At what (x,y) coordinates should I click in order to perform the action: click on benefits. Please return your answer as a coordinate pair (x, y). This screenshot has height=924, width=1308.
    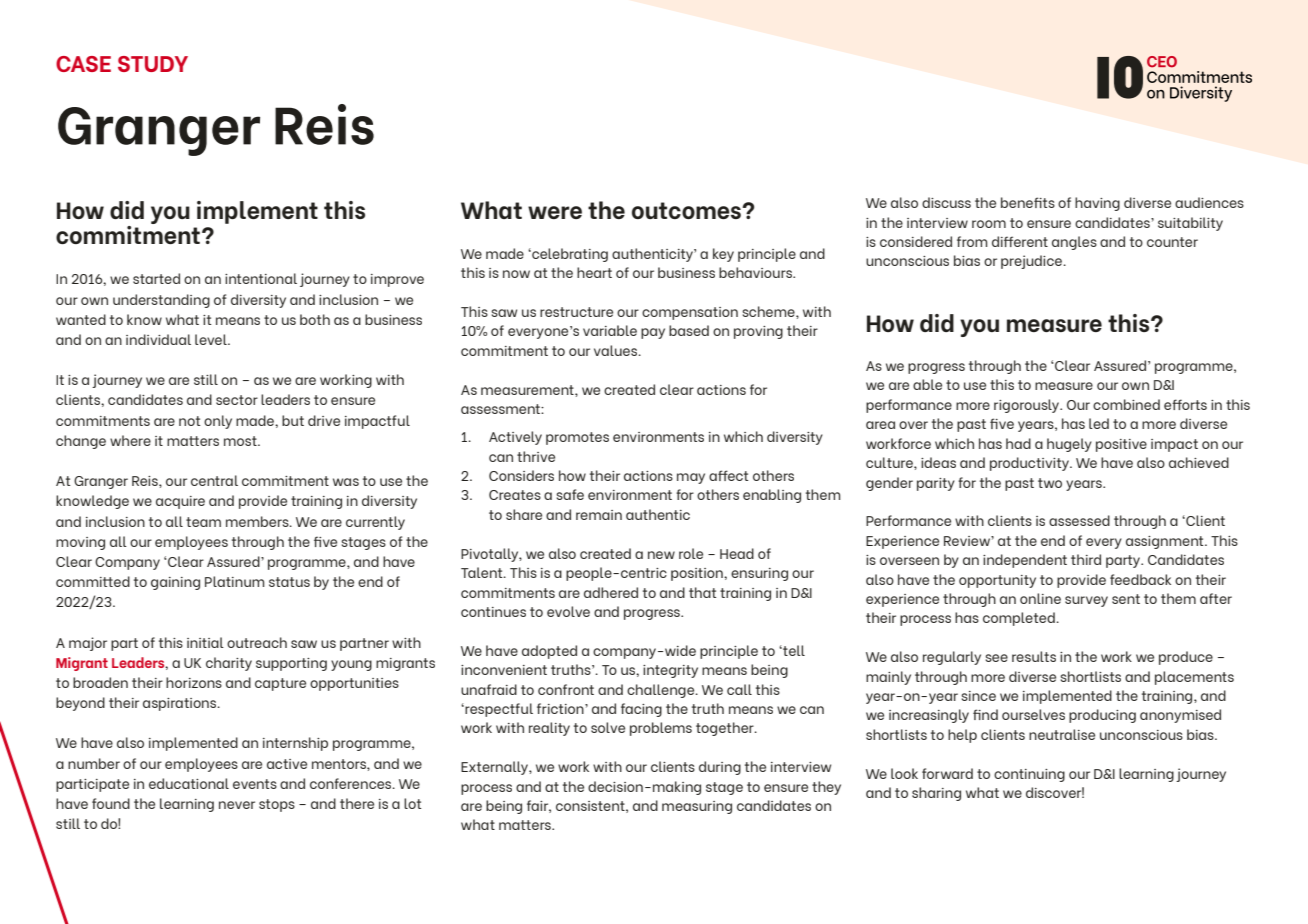
    Looking at the image, I should click on (1028, 202).
